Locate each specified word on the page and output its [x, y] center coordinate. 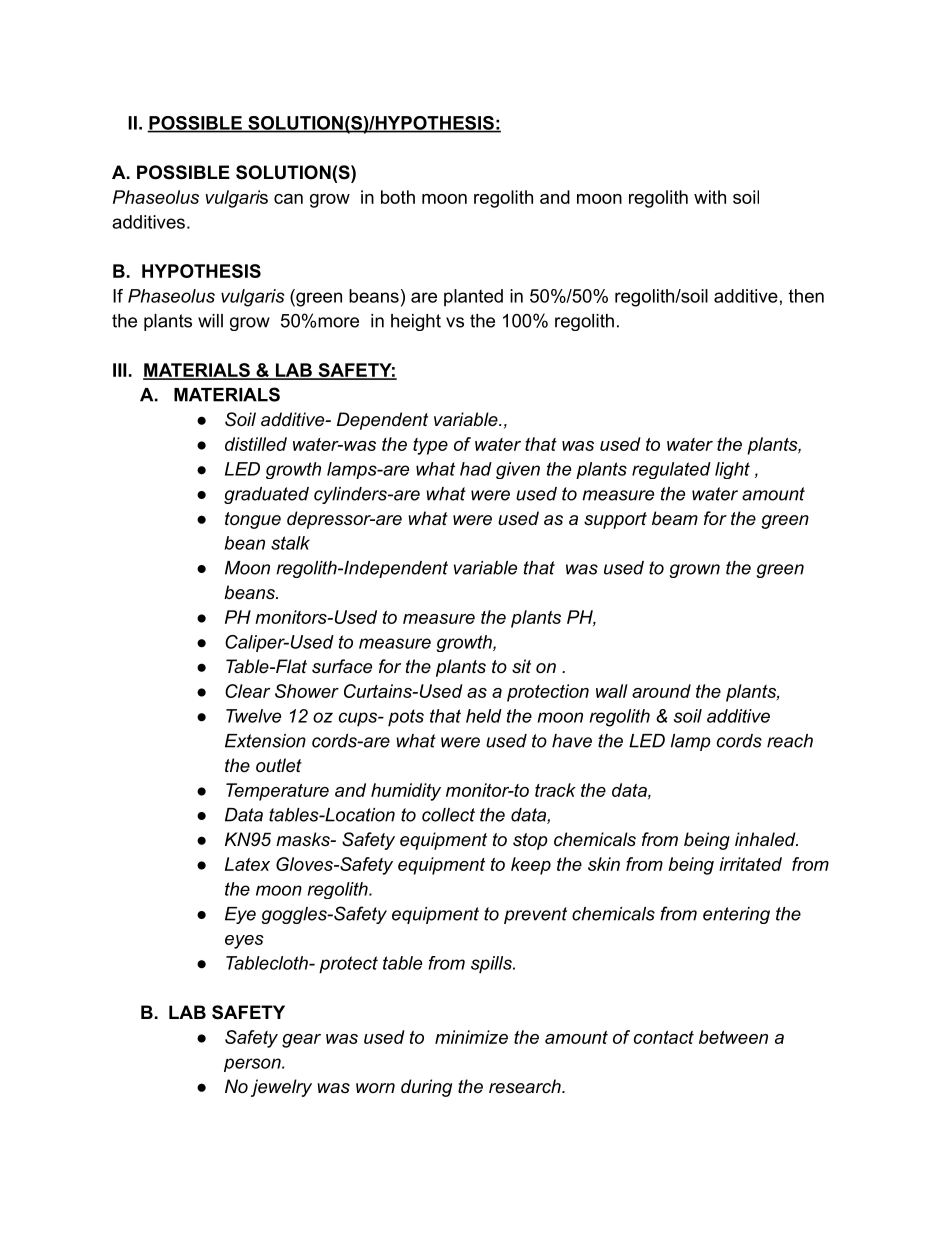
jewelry [281, 1088]
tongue [253, 520]
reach [790, 741]
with [710, 197]
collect [448, 815]
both [398, 197]
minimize [471, 1037]
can [288, 199]
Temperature [277, 792]
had [476, 469]
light [732, 470]
